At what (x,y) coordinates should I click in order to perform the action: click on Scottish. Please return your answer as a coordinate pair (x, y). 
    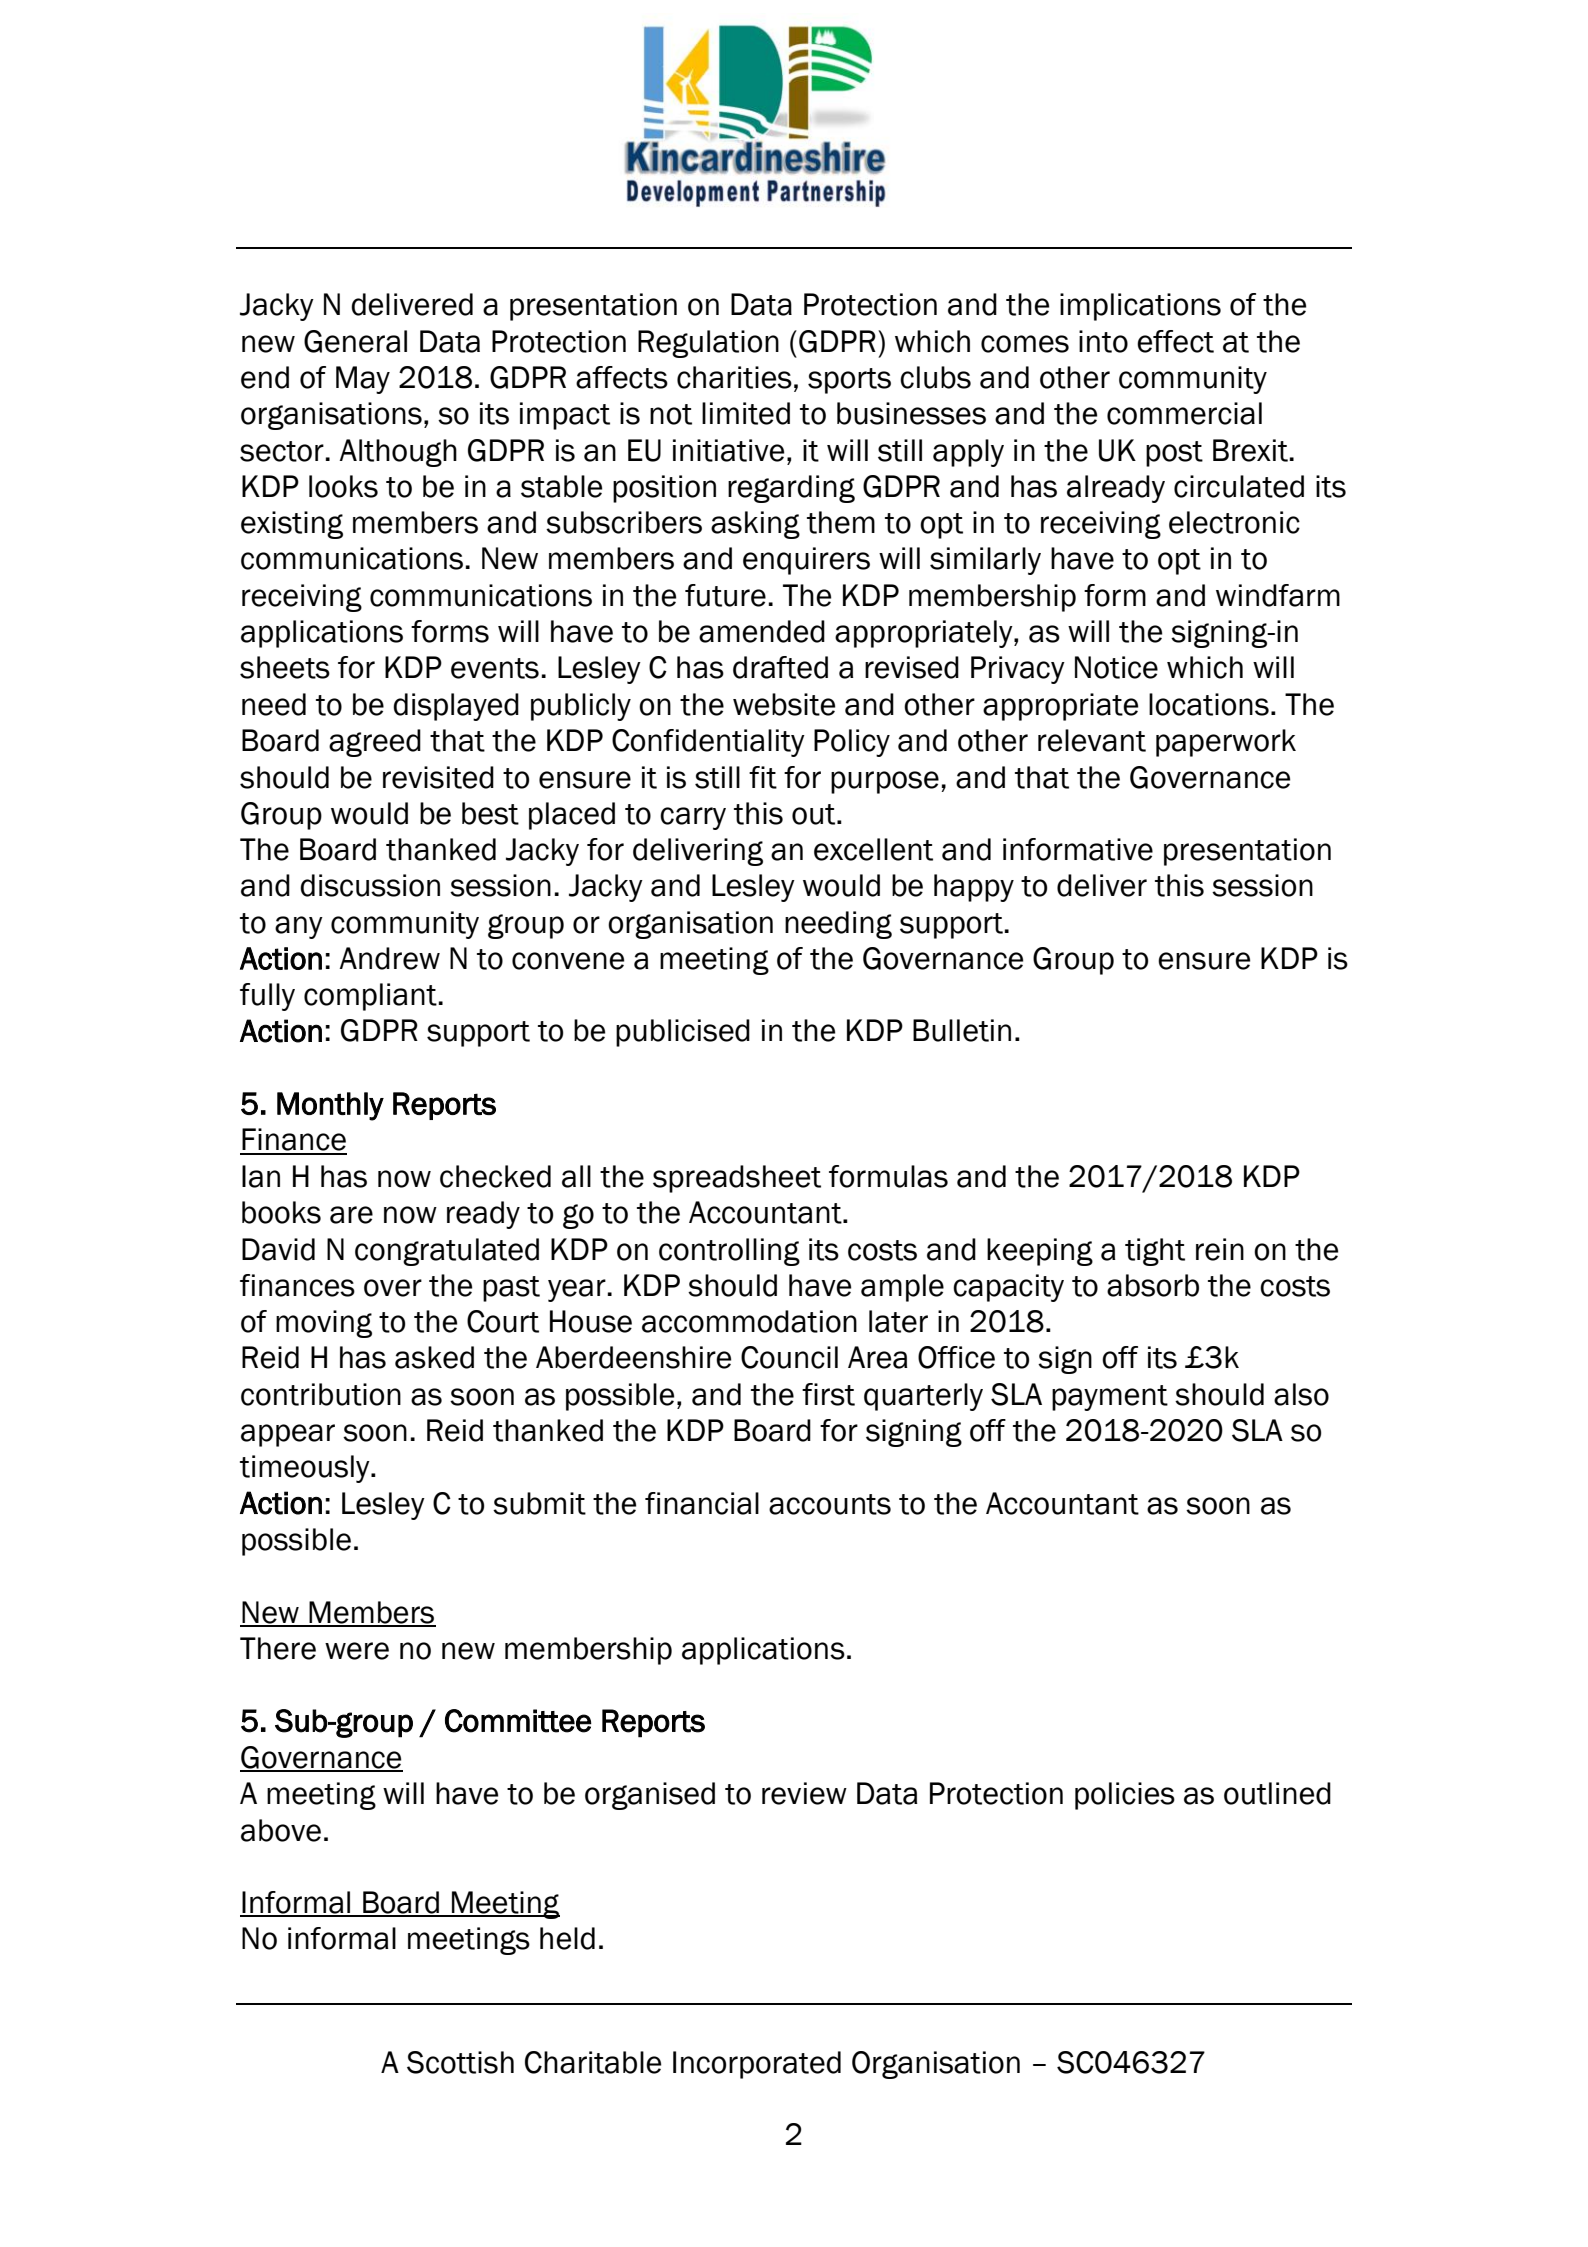
    Looking at the image, I should click on (460, 2062).
